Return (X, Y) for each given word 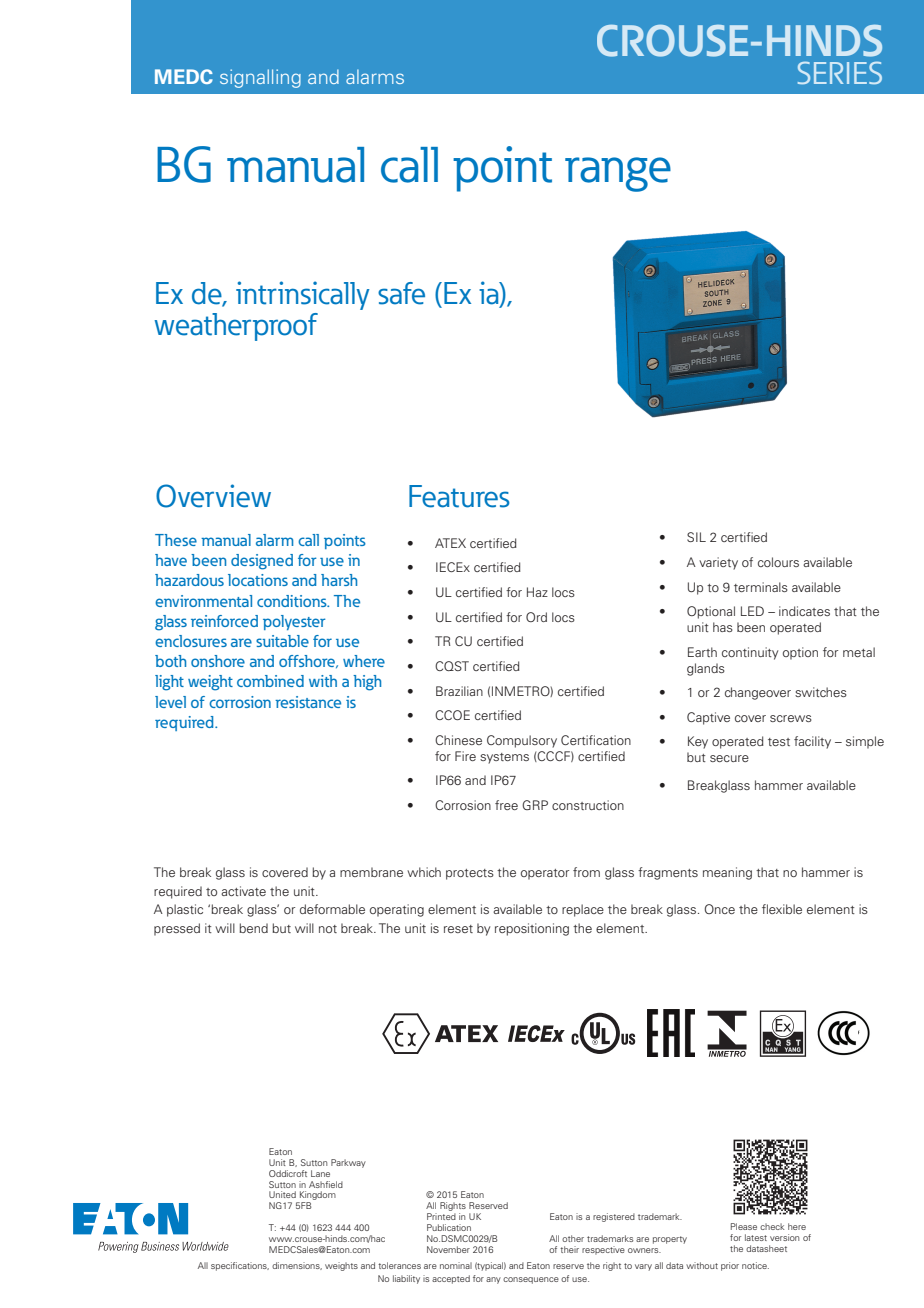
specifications (240, 1266)
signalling (260, 78)
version (784, 1237)
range (618, 174)
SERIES (840, 73)
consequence (531, 1280)
